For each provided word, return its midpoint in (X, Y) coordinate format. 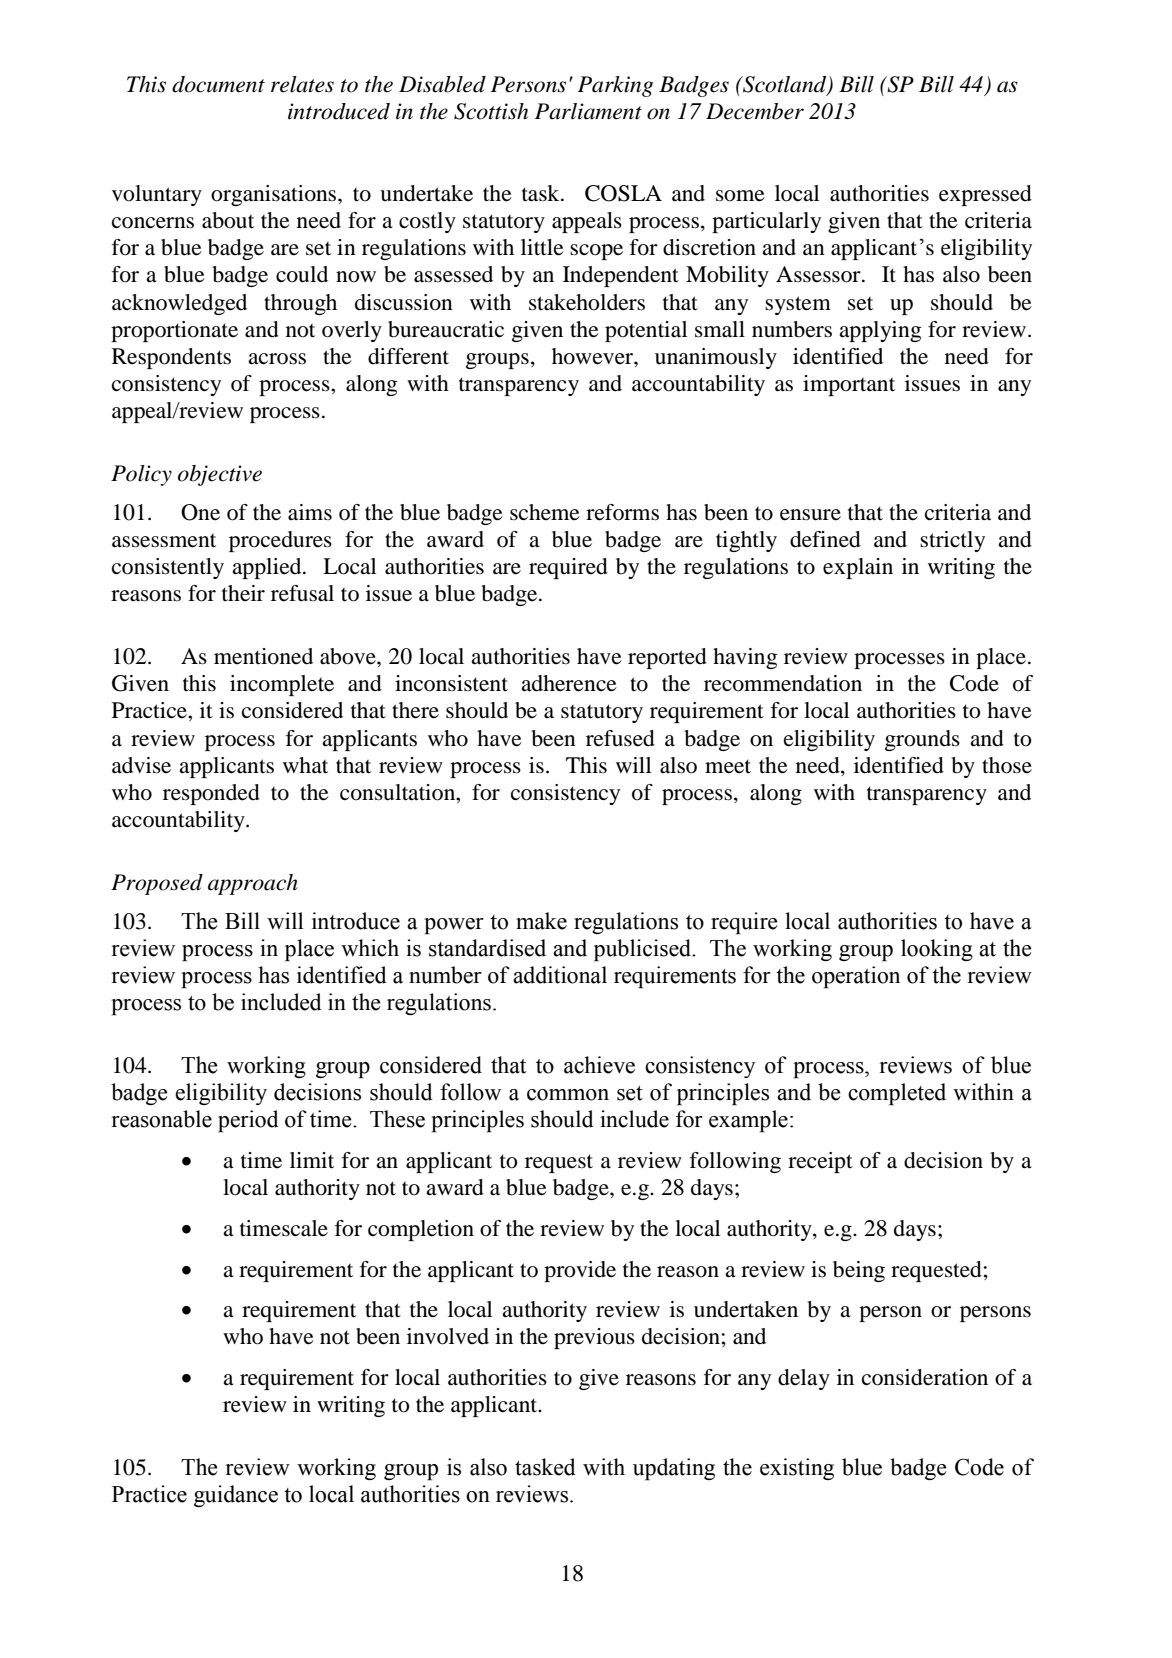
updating (674, 1469)
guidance (236, 1496)
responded (211, 794)
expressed (985, 195)
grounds (922, 740)
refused (620, 738)
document (218, 84)
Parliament (588, 111)
